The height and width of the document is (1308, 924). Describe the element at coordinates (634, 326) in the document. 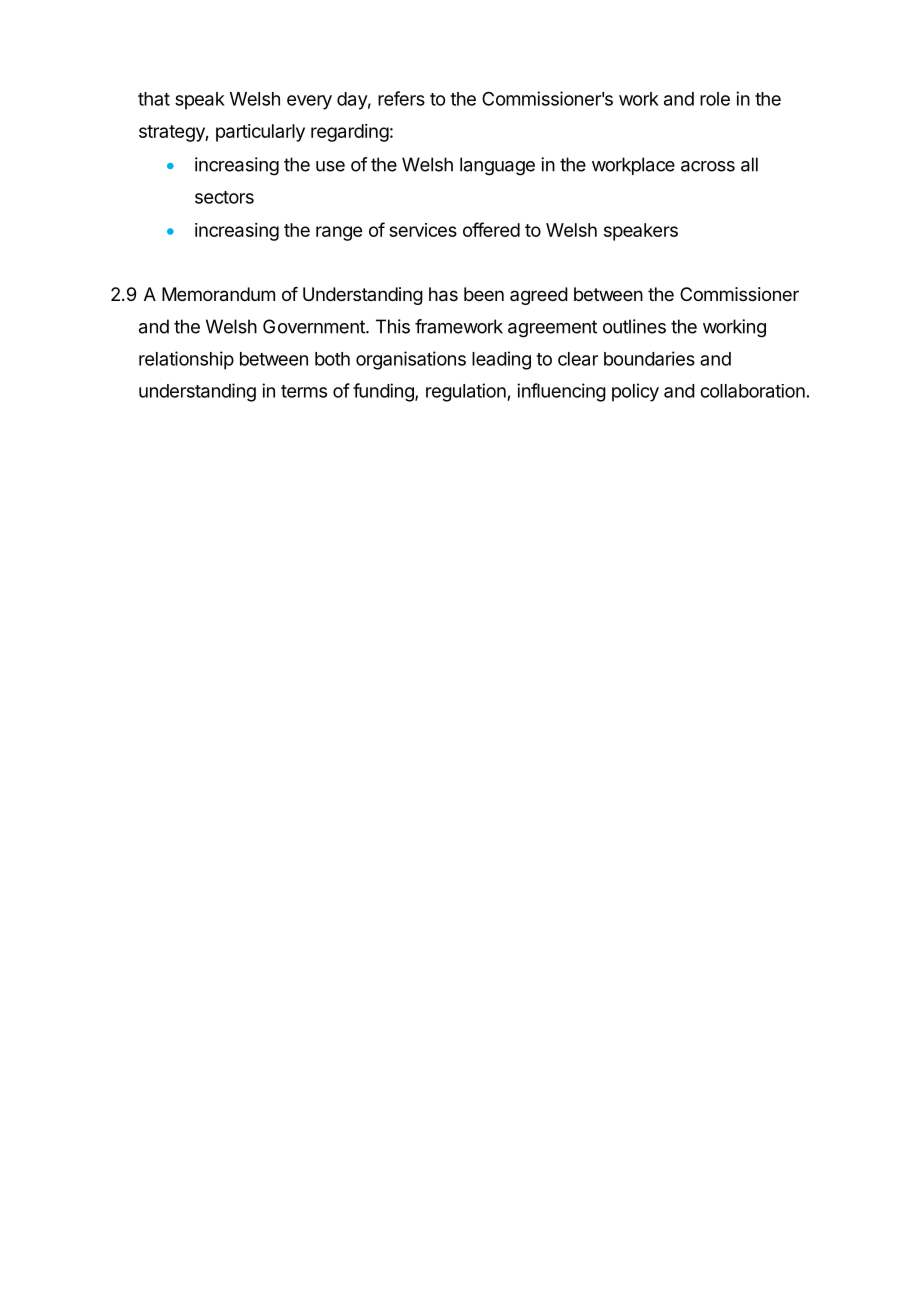

I see `outlines` at that location.
